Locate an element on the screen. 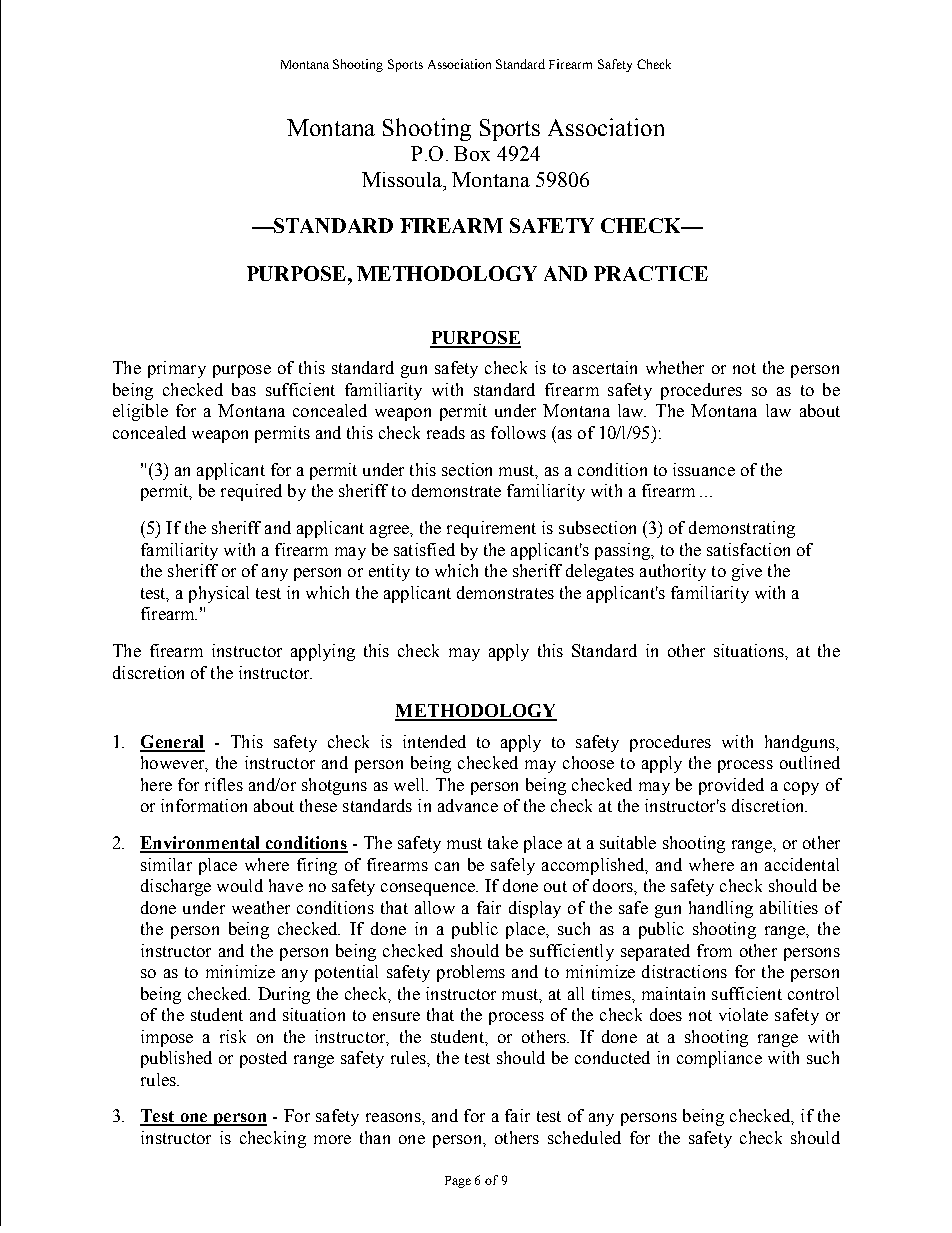 The height and width of the screenshot is (1233, 952). PRACTICE is located at coordinates (651, 273).
